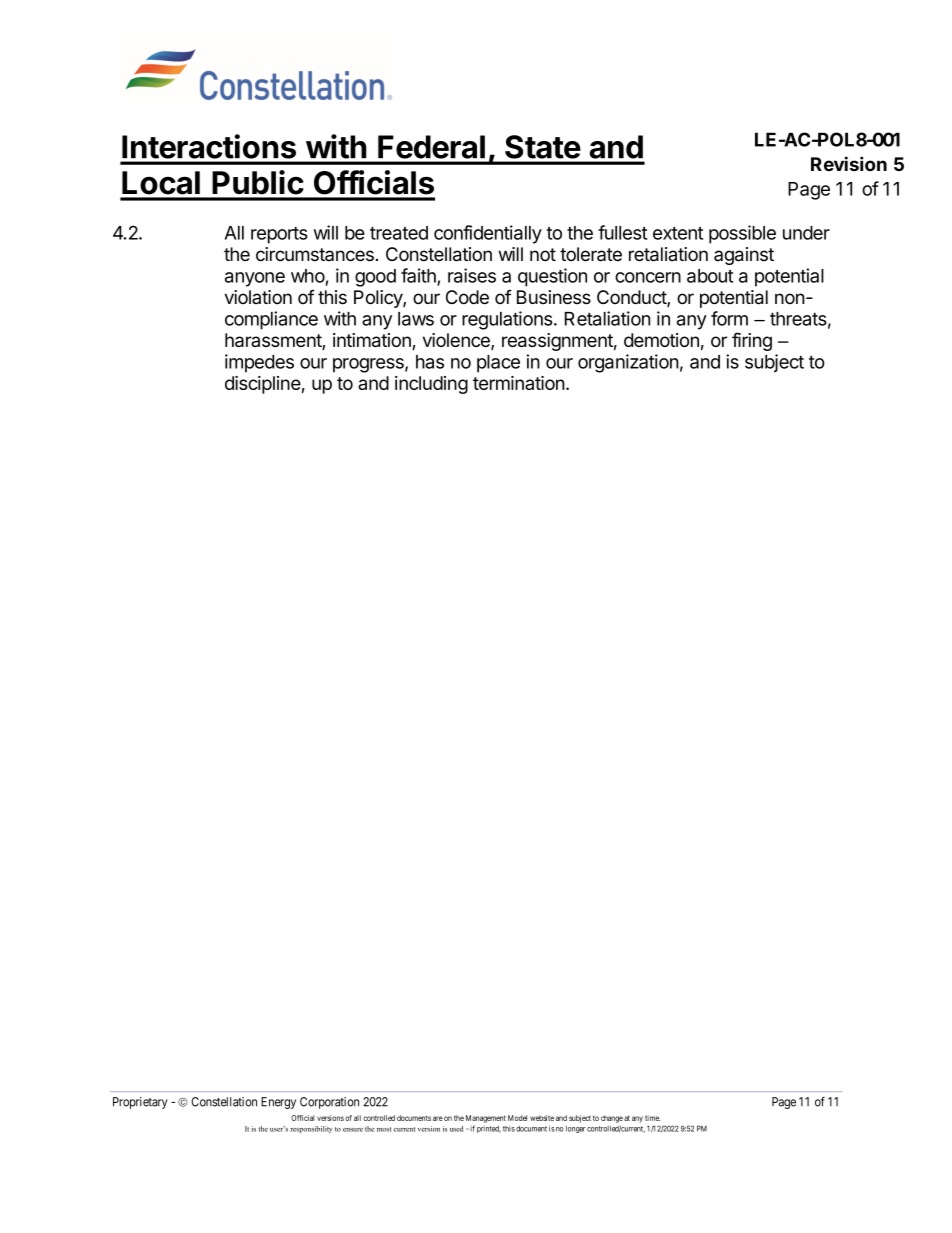 The width and height of the image is (952, 1233). I want to click on firing, so click(752, 341).
